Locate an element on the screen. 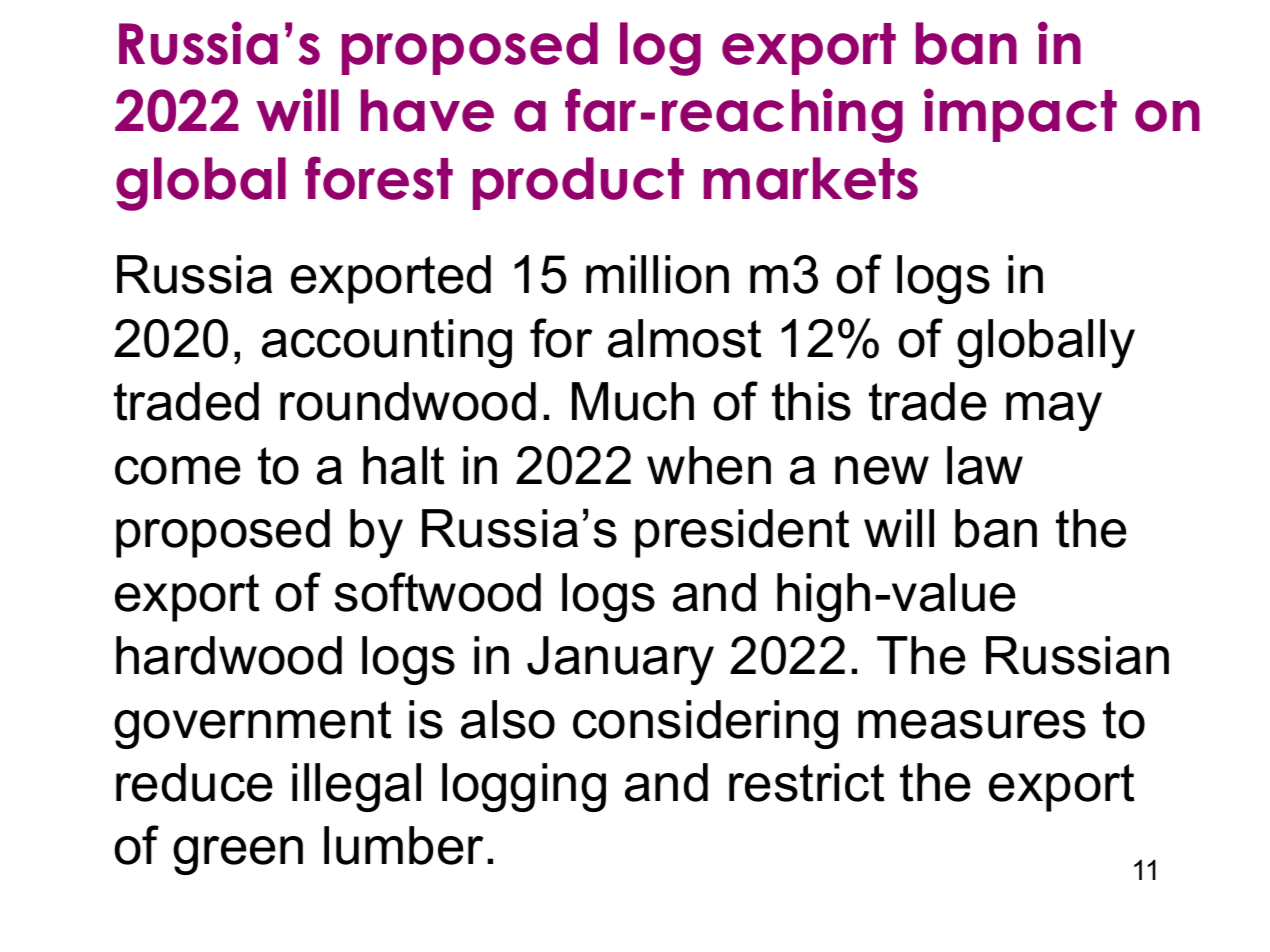 This screenshot has width=1270, height=952. million is located at coordinates (657, 274).
